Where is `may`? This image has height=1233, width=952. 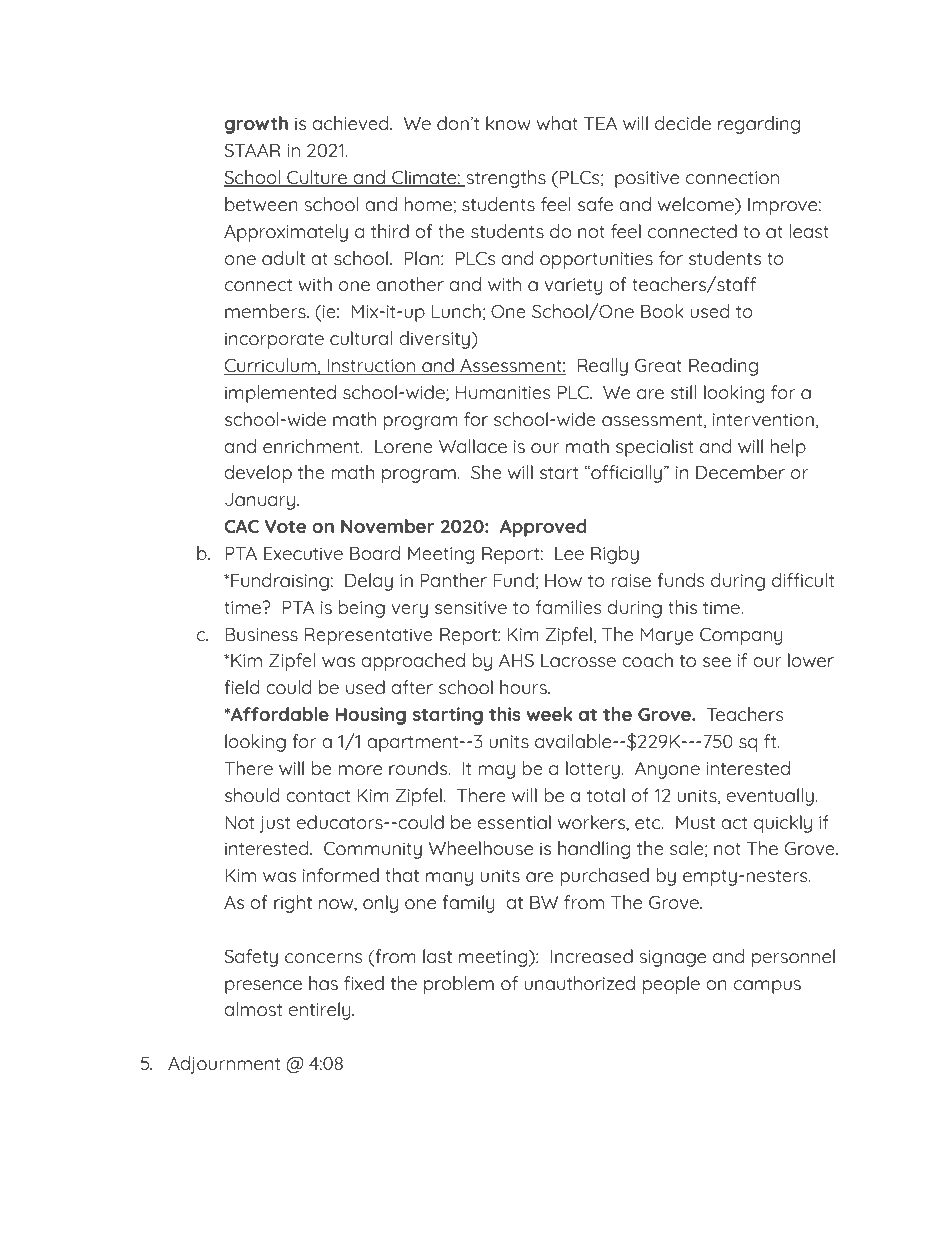 may is located at coordinates (496, 772).
